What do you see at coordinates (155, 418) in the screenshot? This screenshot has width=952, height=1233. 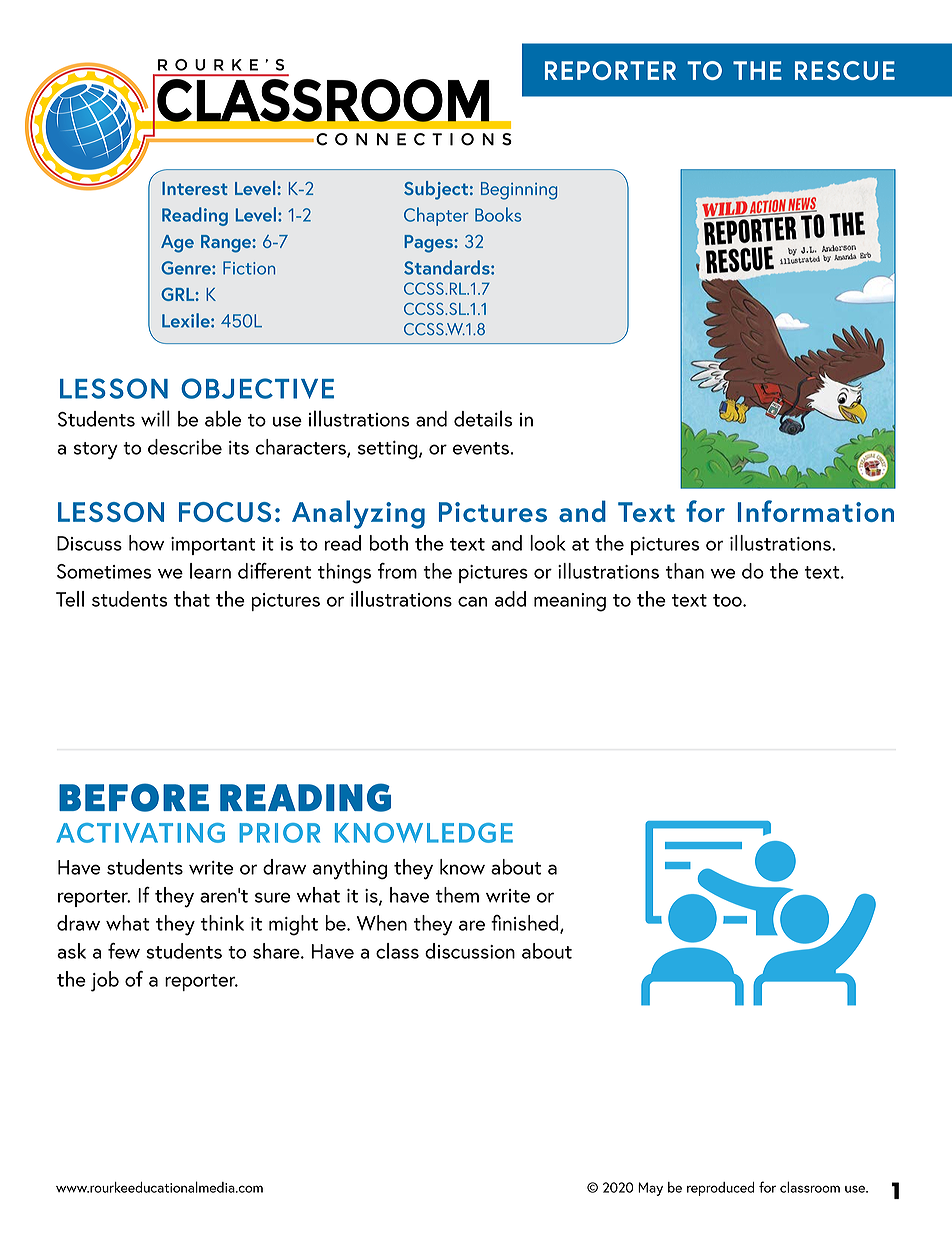 I see `will` at bounding box center [155, 418].
